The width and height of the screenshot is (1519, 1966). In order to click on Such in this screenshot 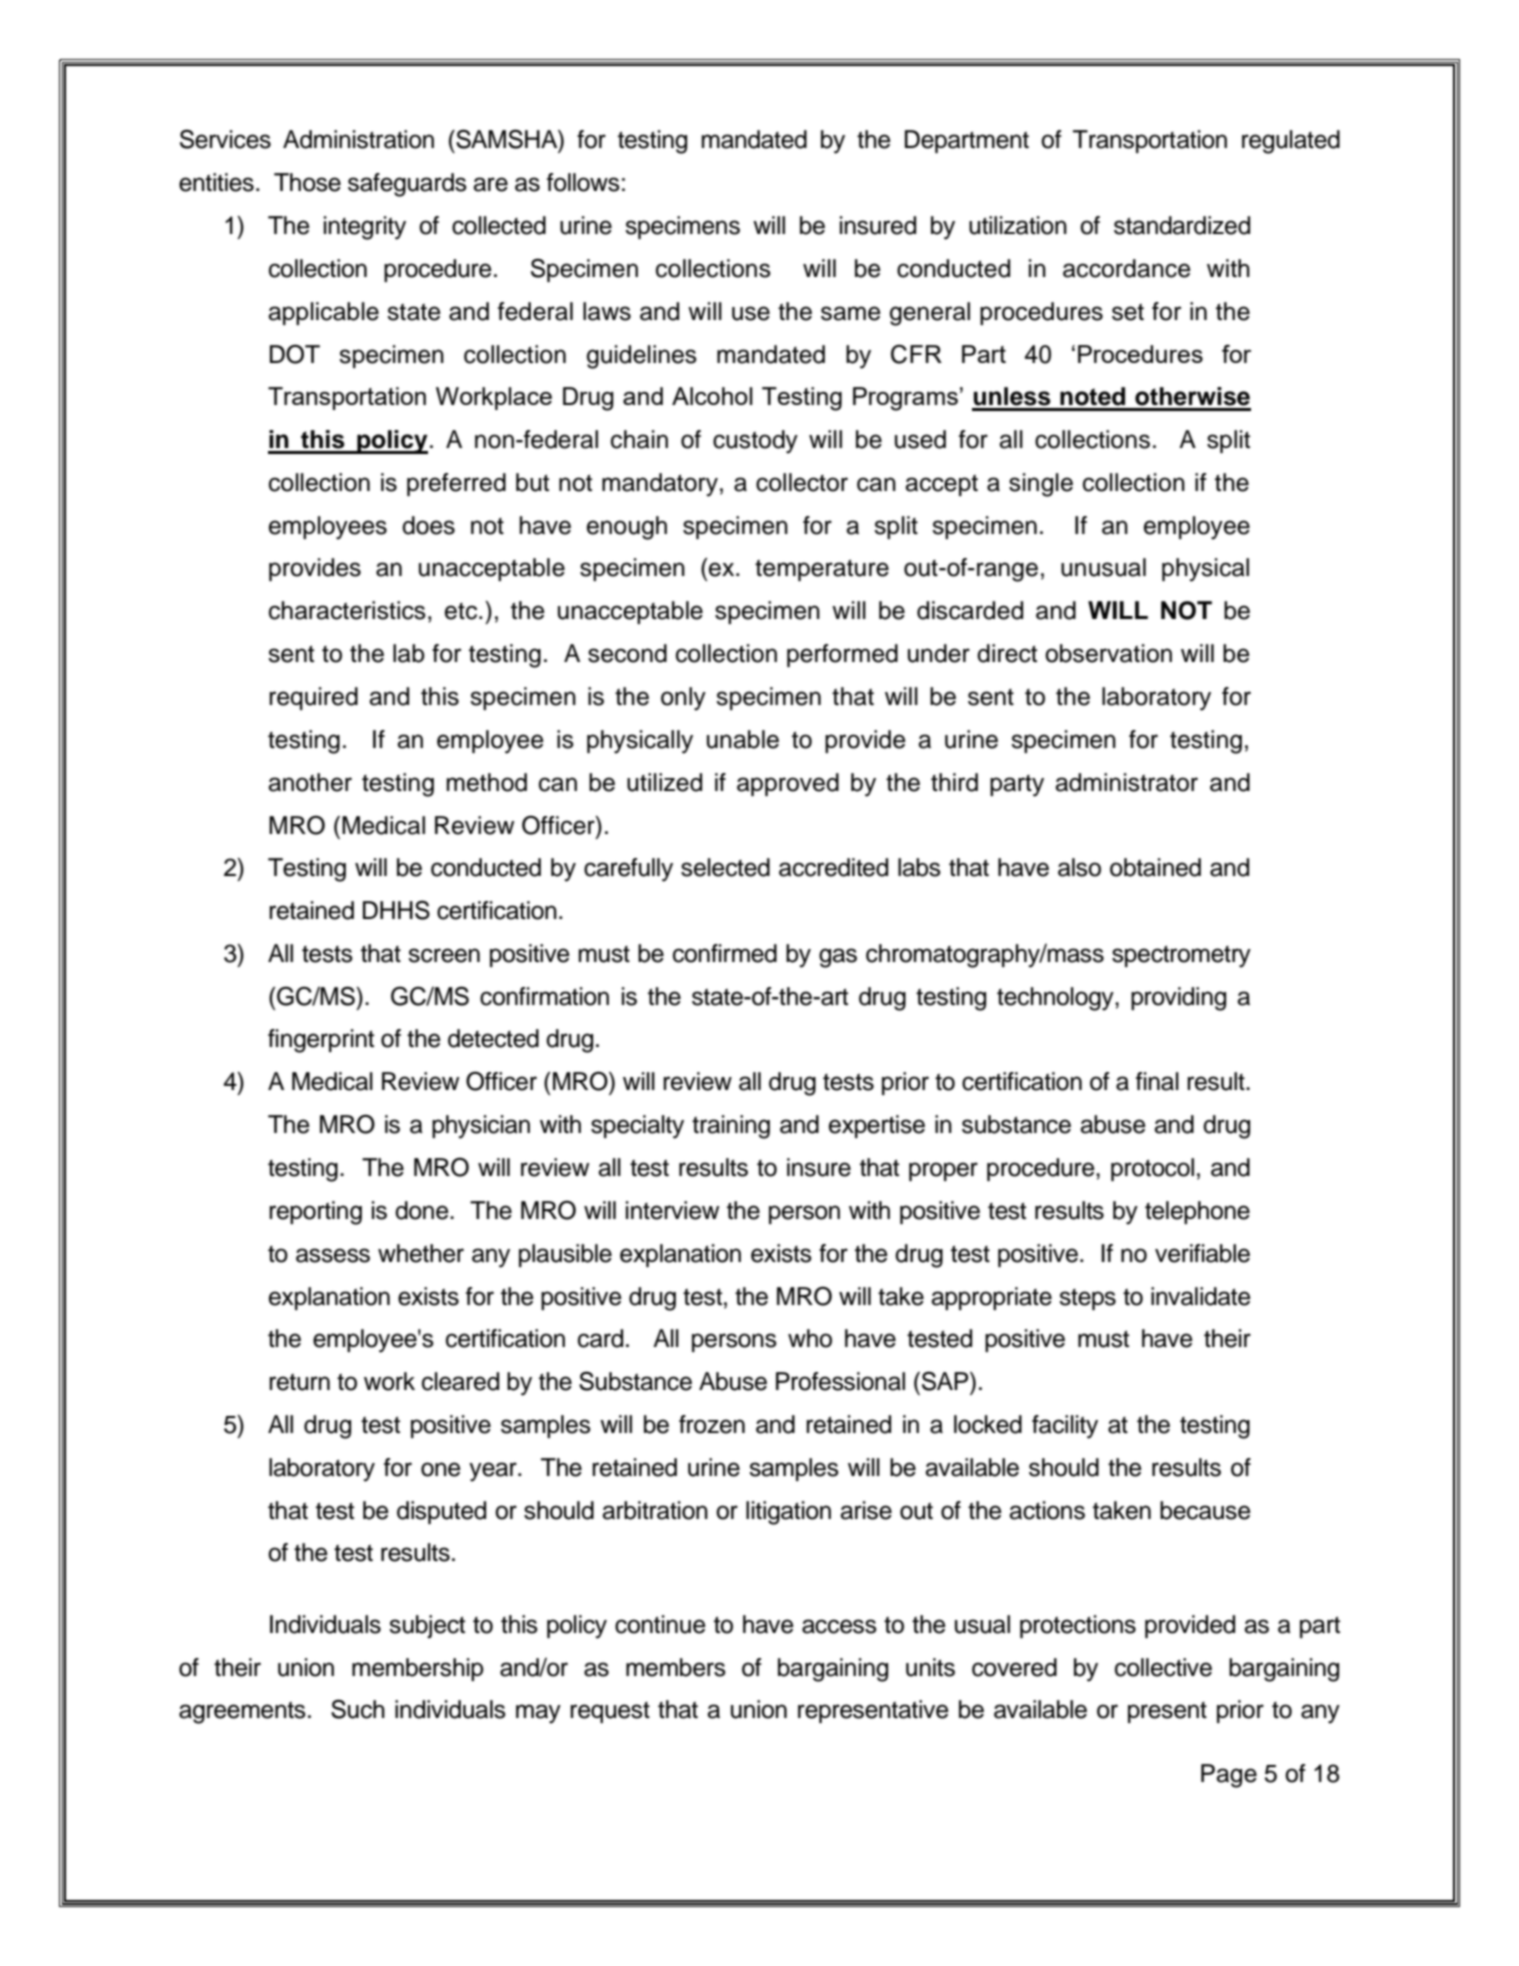, I will do `click(358, 1709)`.
